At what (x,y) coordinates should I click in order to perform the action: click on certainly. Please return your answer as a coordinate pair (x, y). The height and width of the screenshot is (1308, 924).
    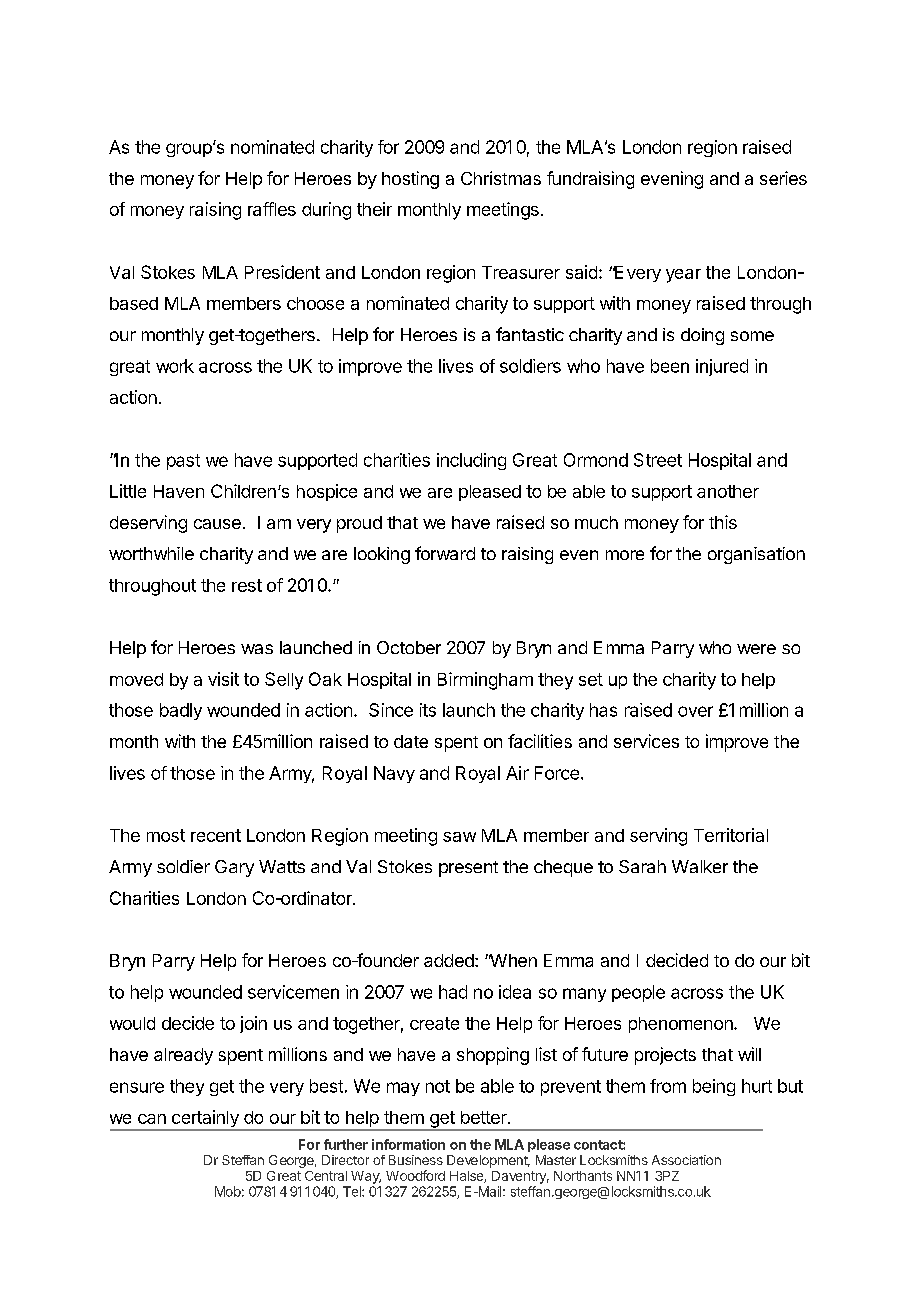
    Looking at the image, I should click on (205, 1120).
